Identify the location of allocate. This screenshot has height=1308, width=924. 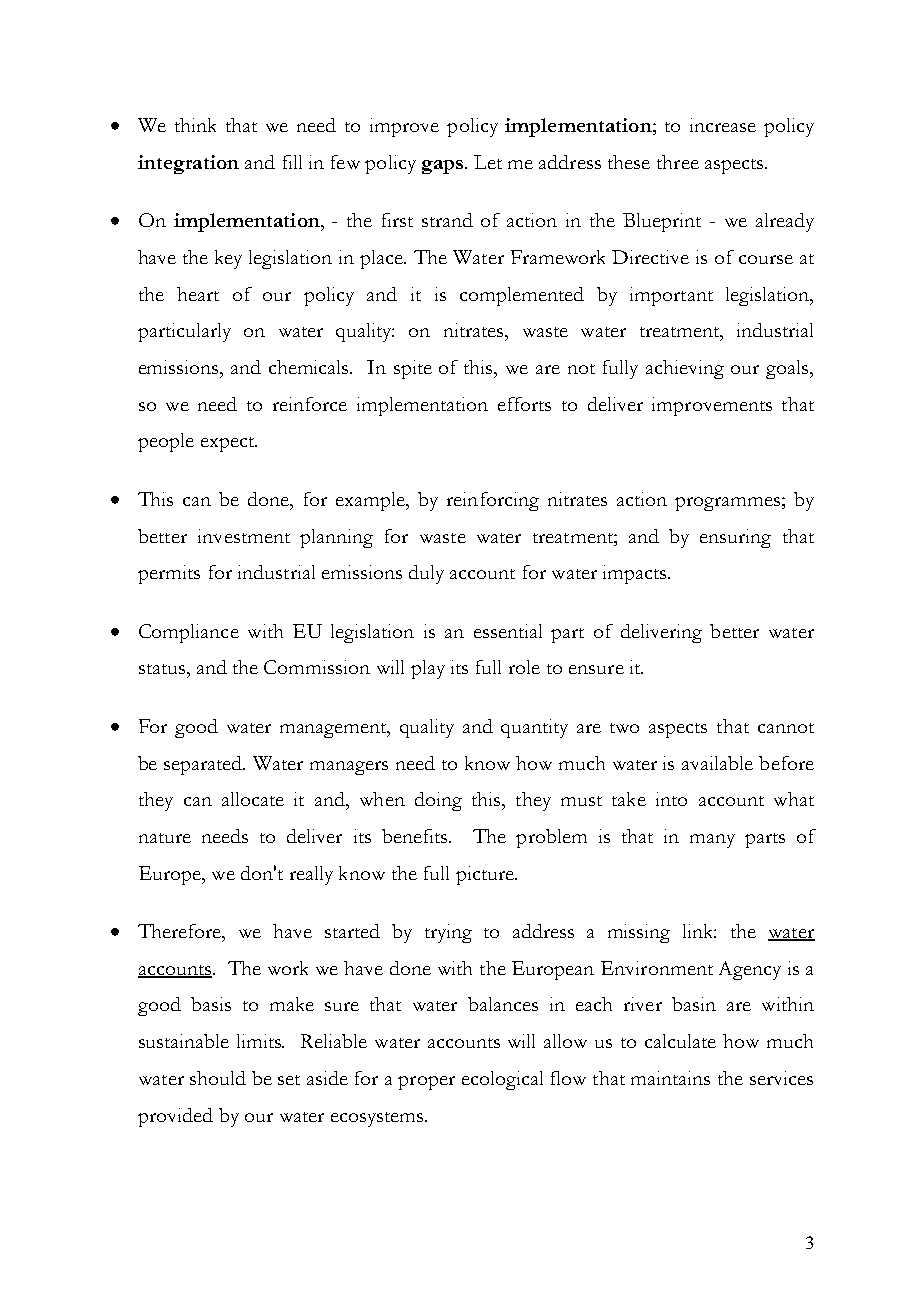
(253, 799).
